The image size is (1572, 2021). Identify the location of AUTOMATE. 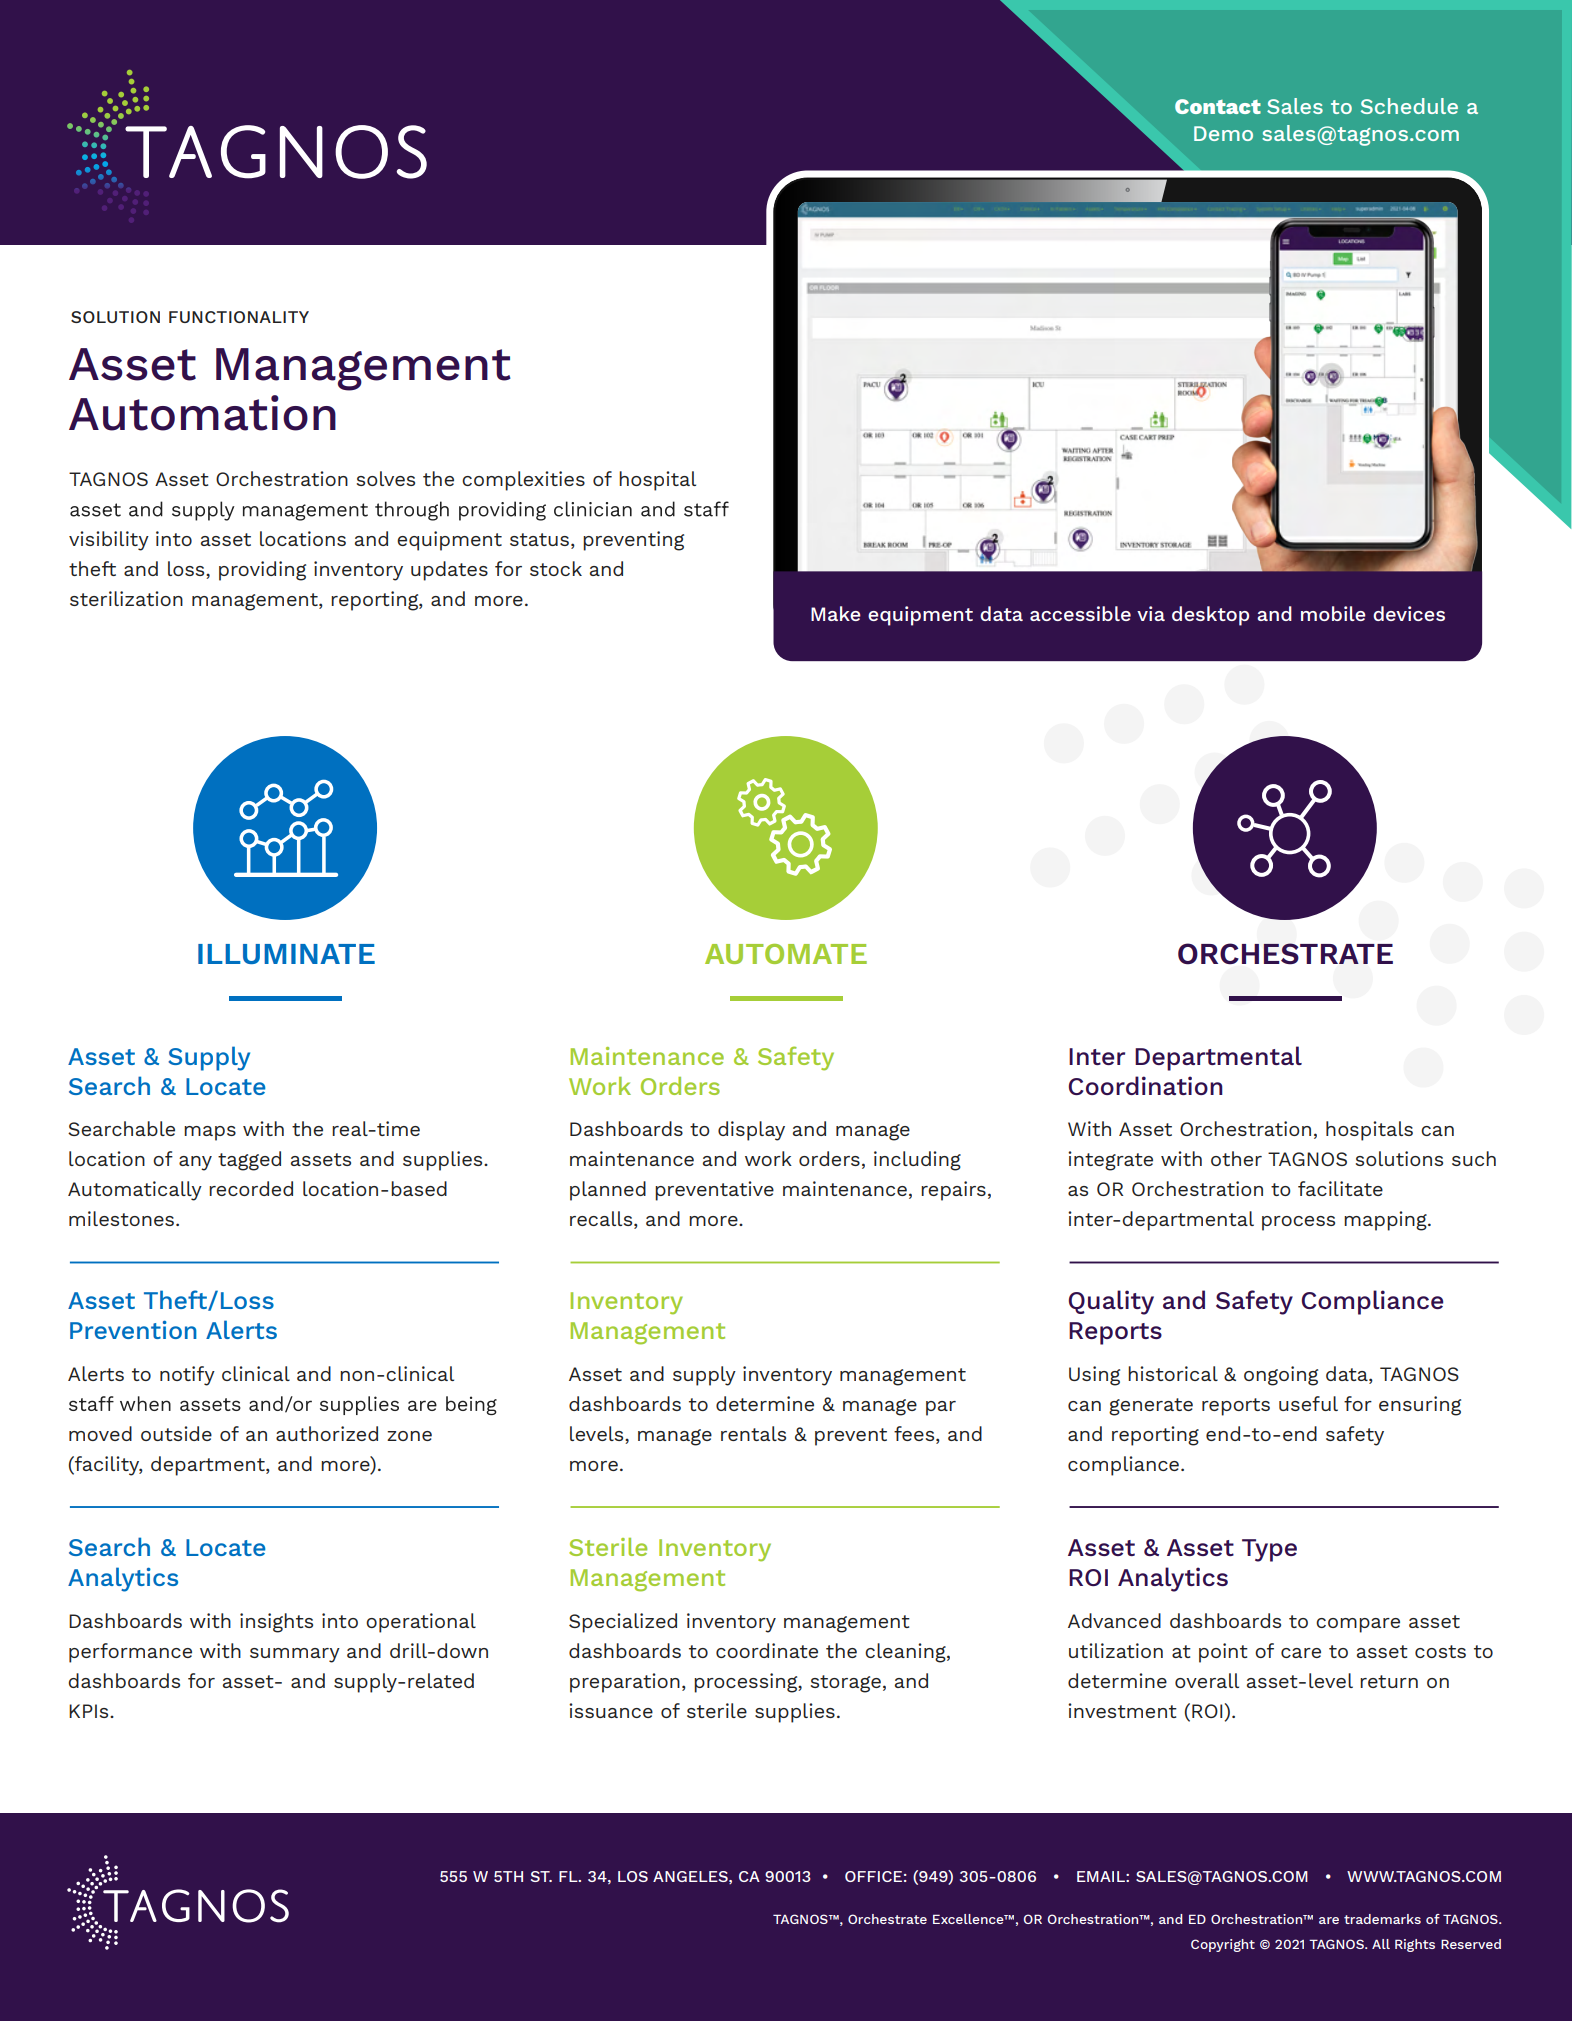
(786, 954).
